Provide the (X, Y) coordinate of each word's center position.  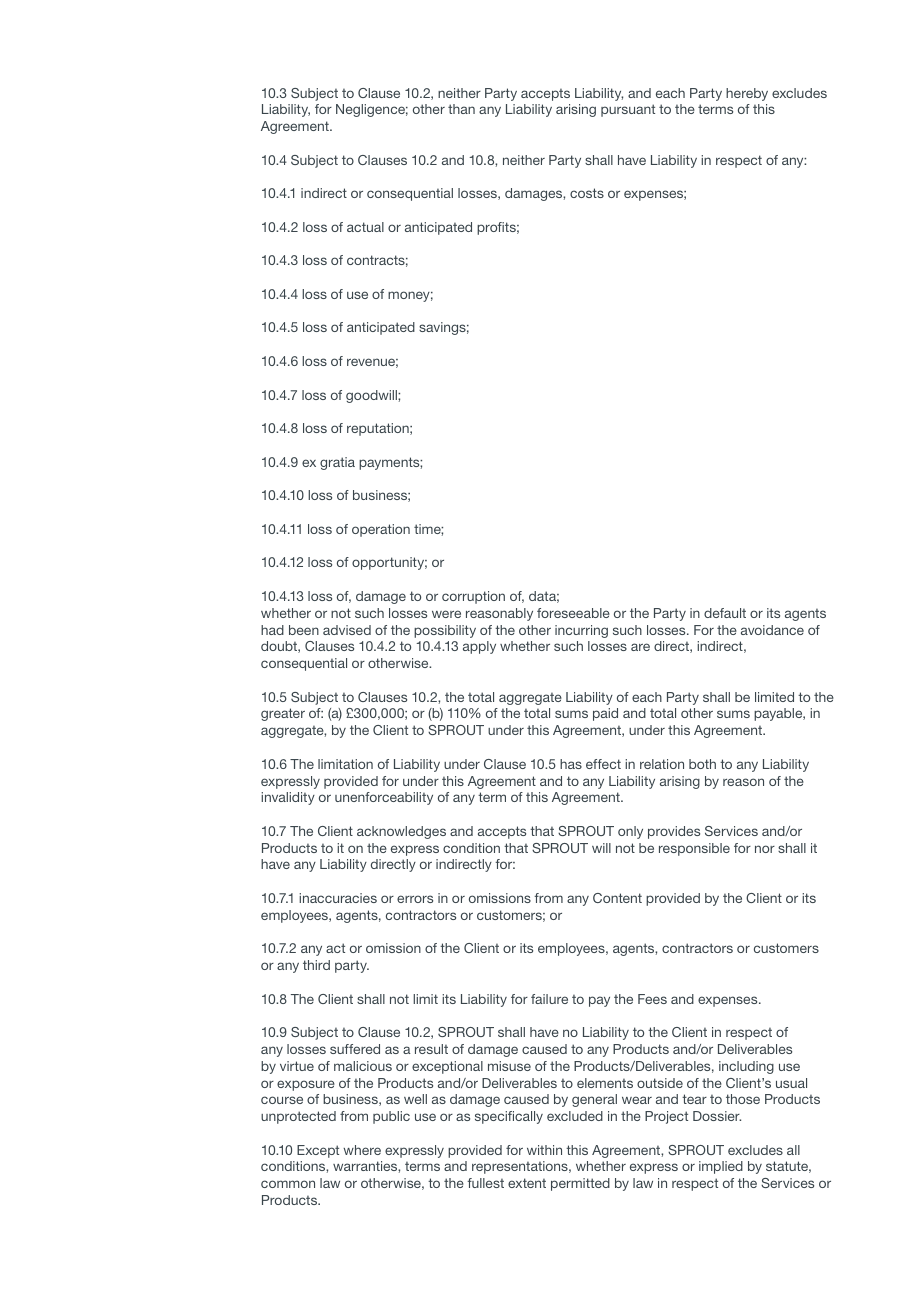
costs (587, 193)
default (725, 613)
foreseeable (573, 613)
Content (617, 898)
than (461, 109)
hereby (747, 94)
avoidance (772, 630)
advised (347, 630)
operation (381, 530)
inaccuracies (338, 898)
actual (365, 227)
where (362, 1150)
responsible (694, 849)
